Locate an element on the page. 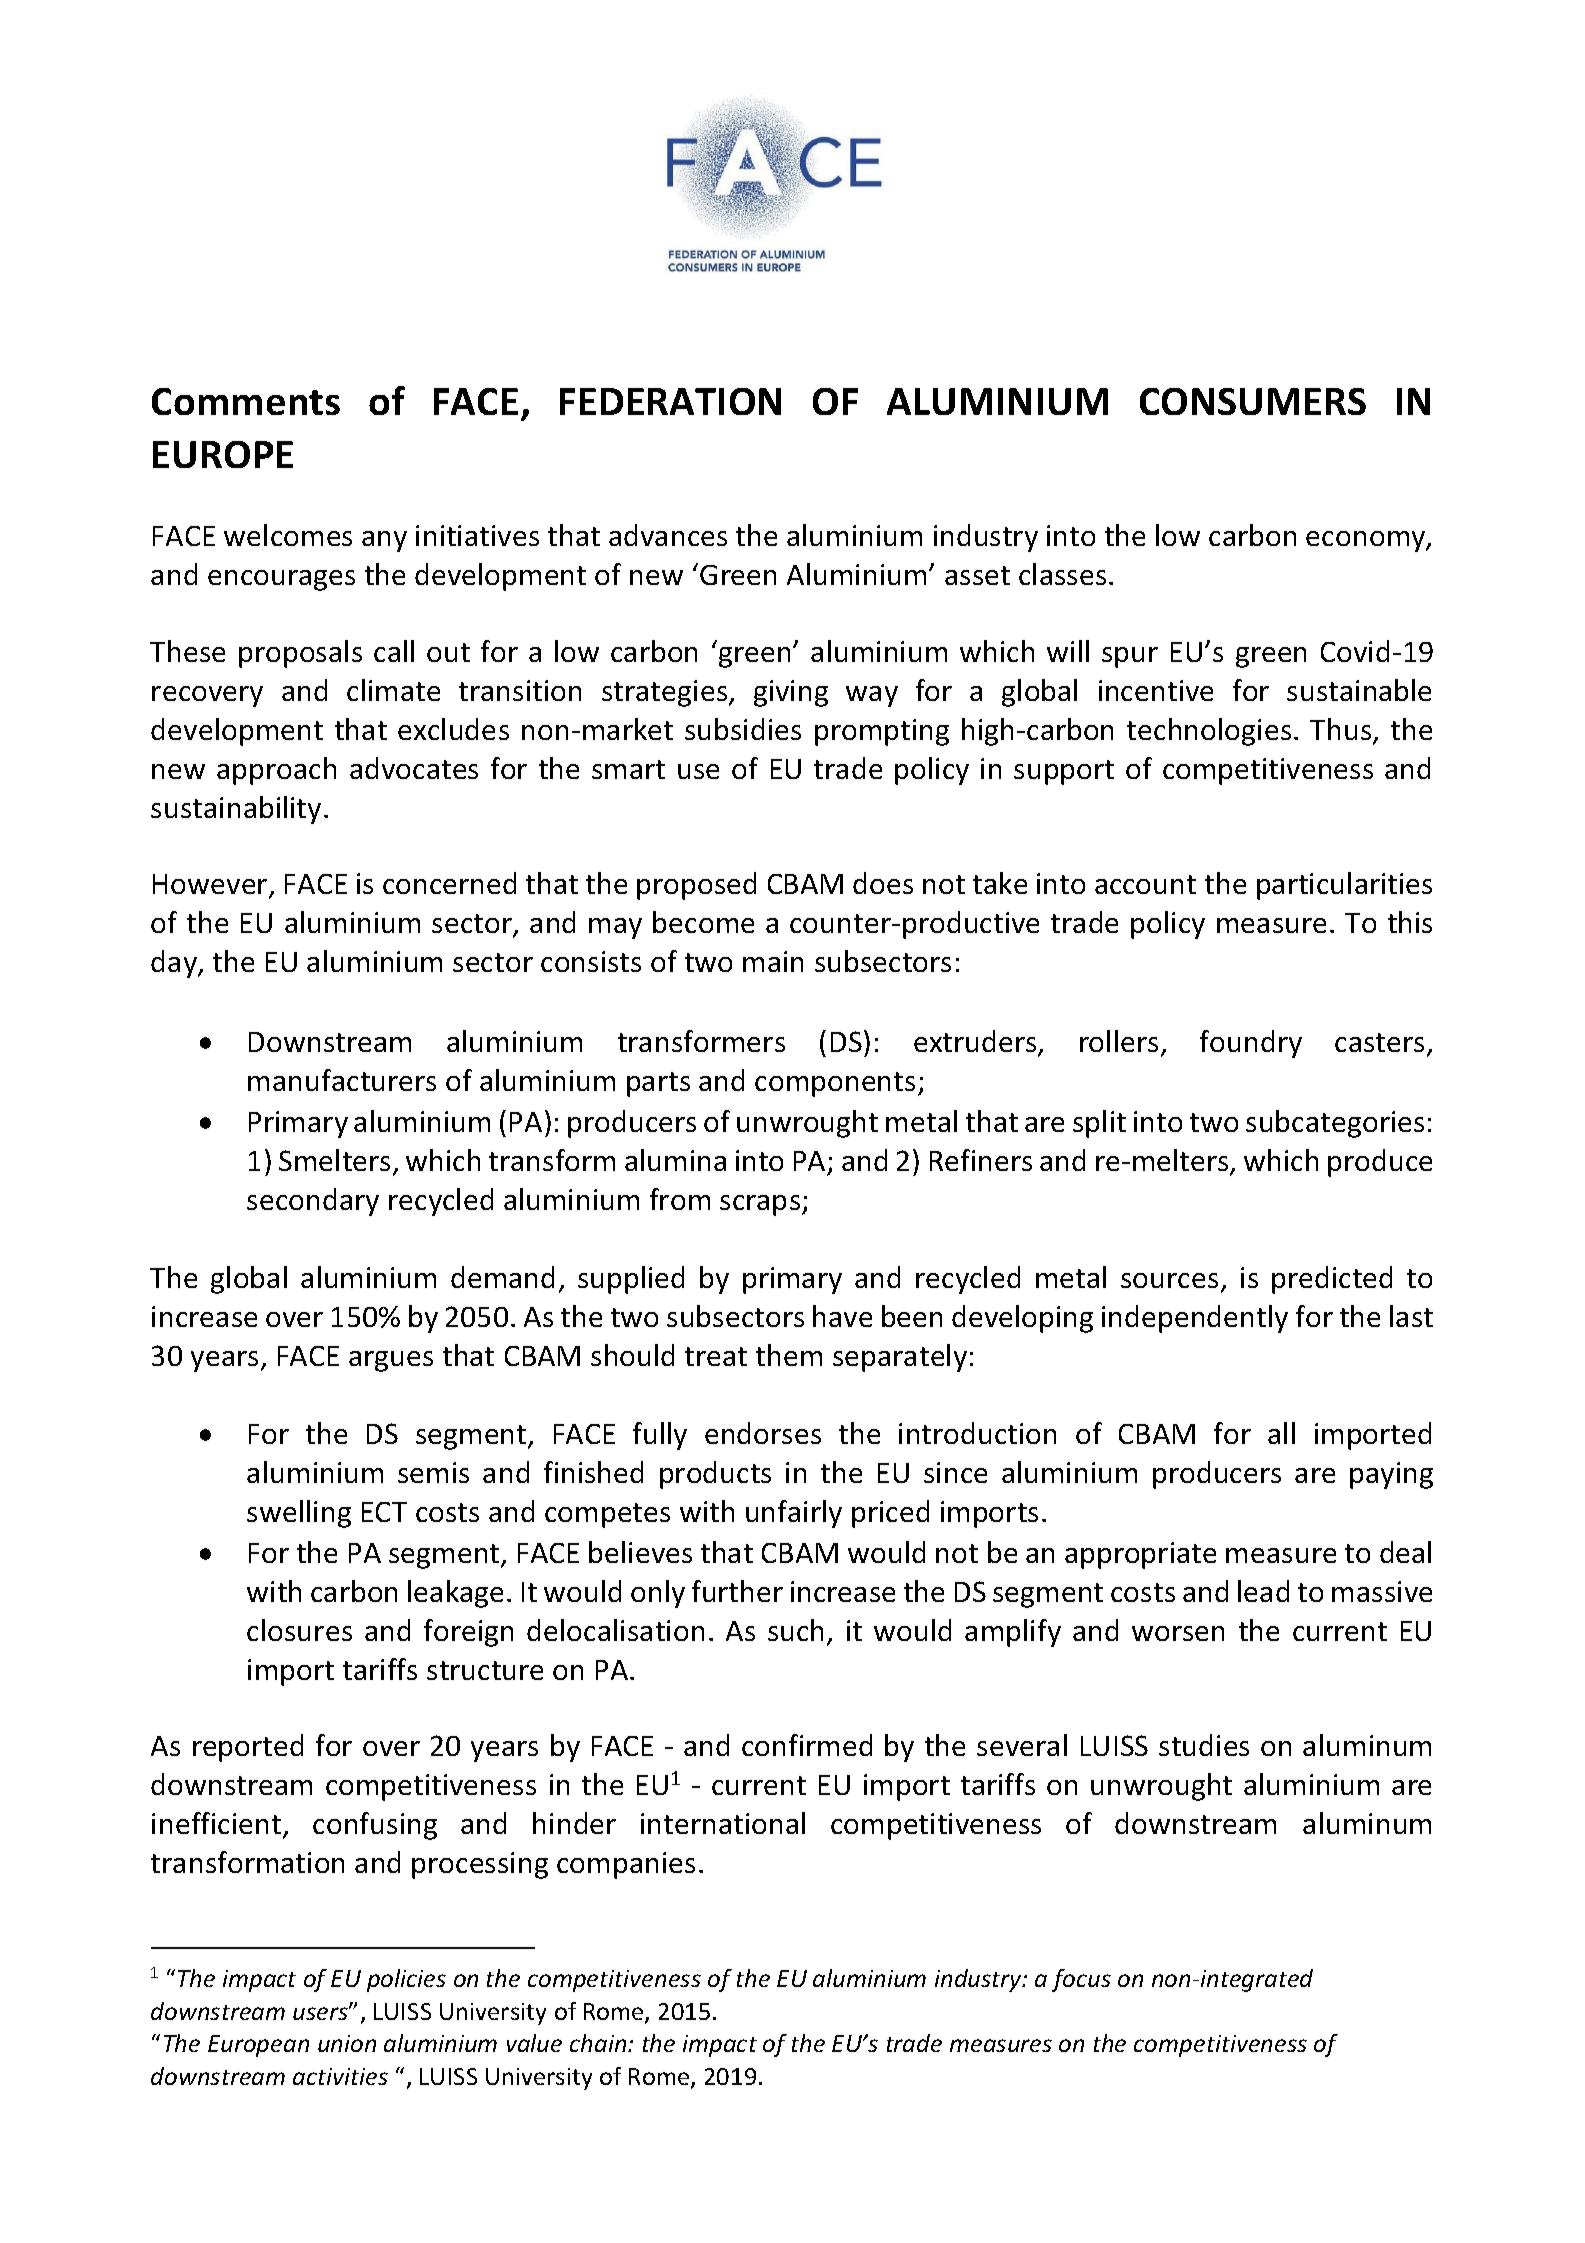 Image resolution: width=1585 pixels, height=2243 pixels. secondary is located at coordinates (313, 1202).
